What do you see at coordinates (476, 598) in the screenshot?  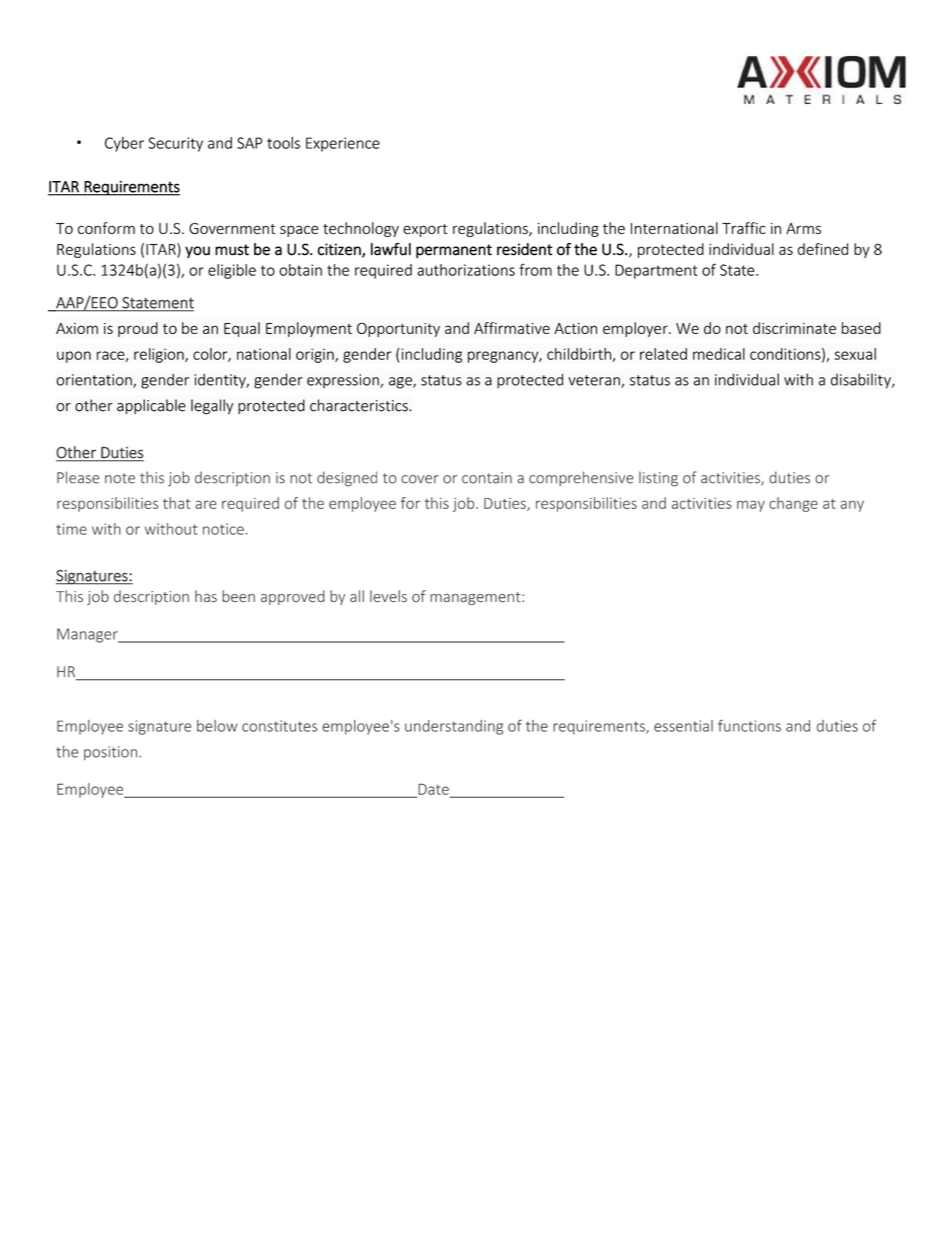 I see `management` at bounding box center [476, 598].
